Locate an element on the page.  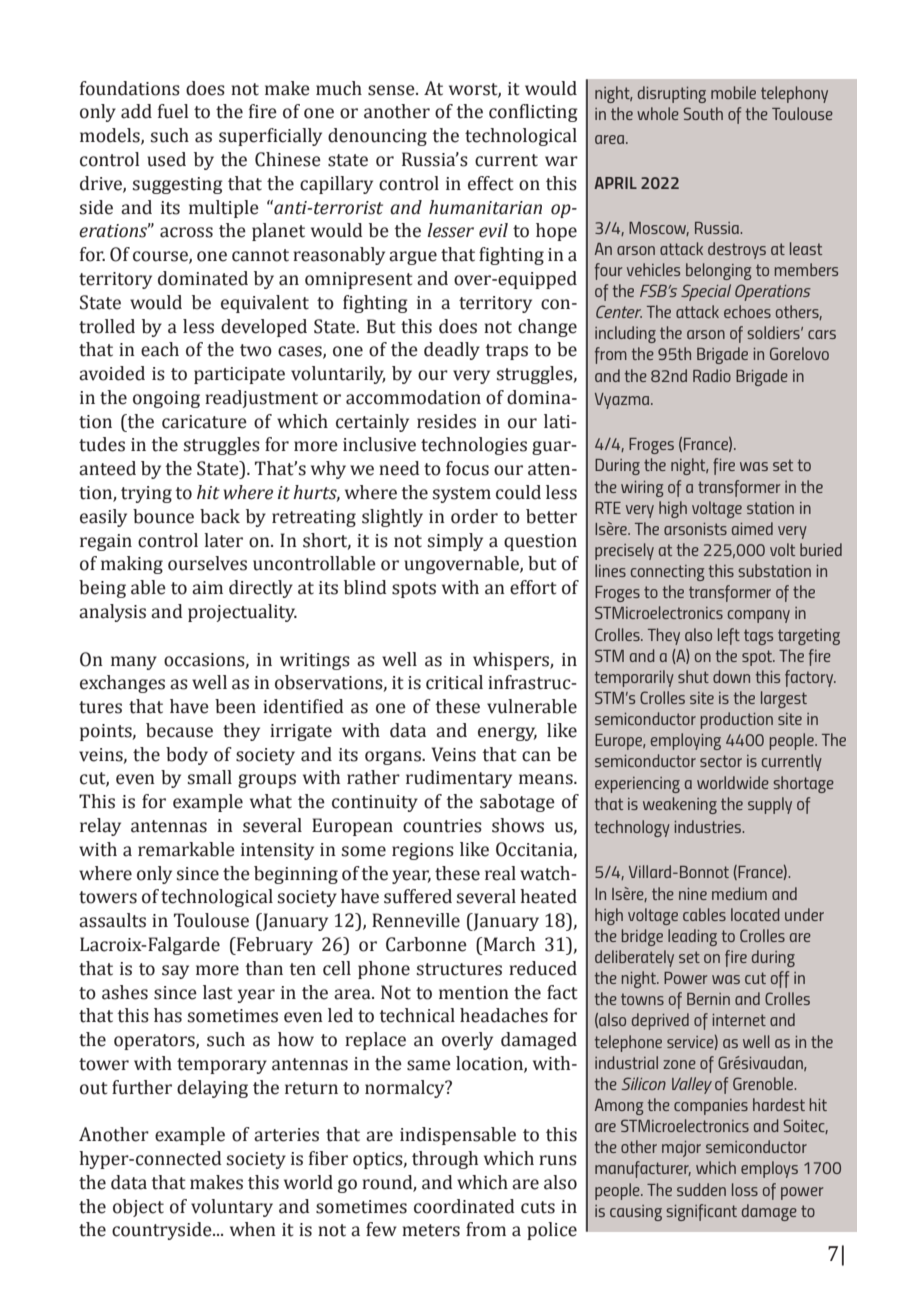
voluntary is located at coordinates (232, 1208).
